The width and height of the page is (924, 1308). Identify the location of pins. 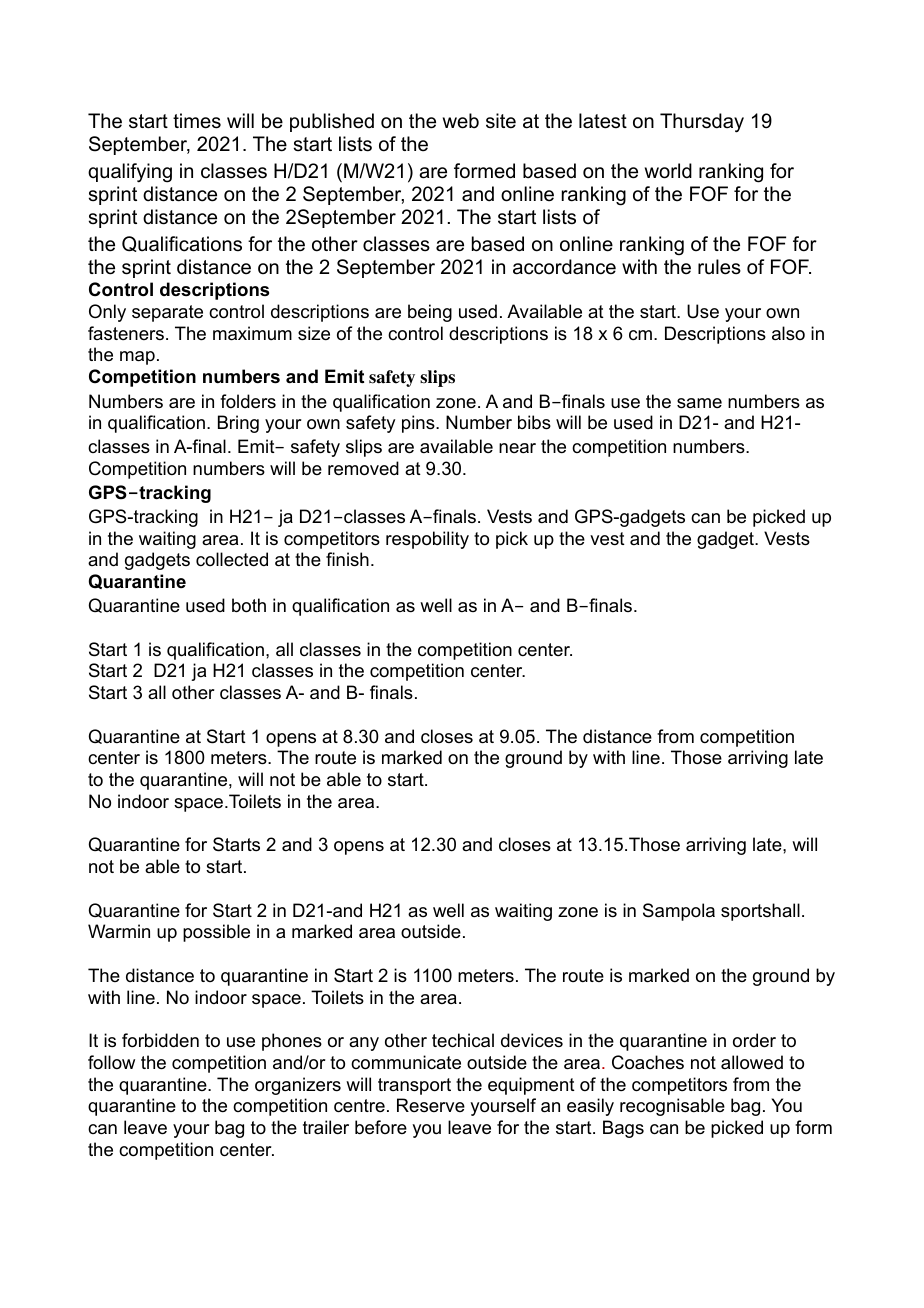
(419, 424).
